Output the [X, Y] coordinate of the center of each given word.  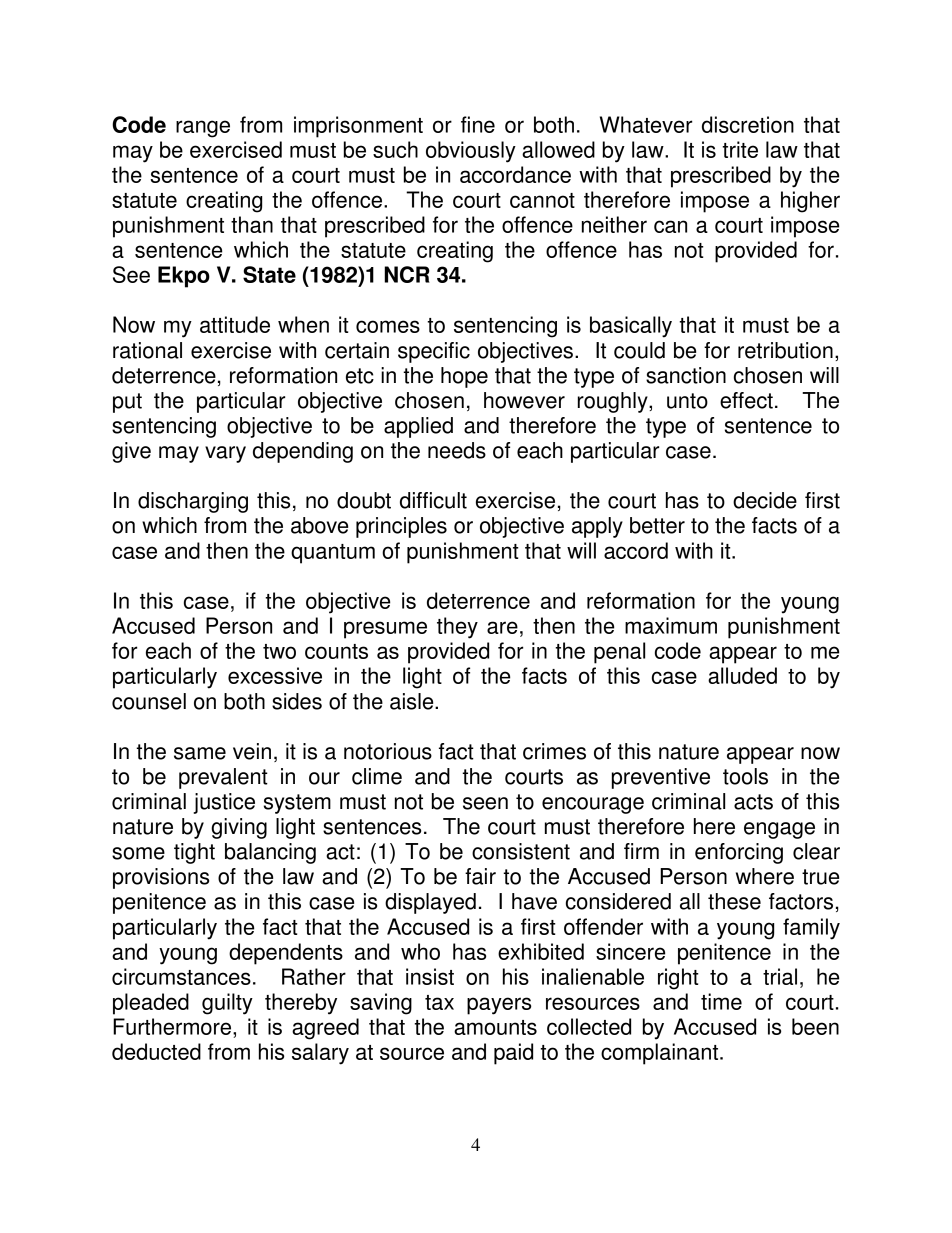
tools [745, 776]
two [279, 651]
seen [485, 803]
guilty [227, 1004]
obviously [471, 152]
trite [740, 149]
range [203, 129]
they [457, 628]
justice [224, 803]
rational [147, 350]
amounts [495, 1027]
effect [746, 400]
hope [464, 377]
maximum [671, 625]
